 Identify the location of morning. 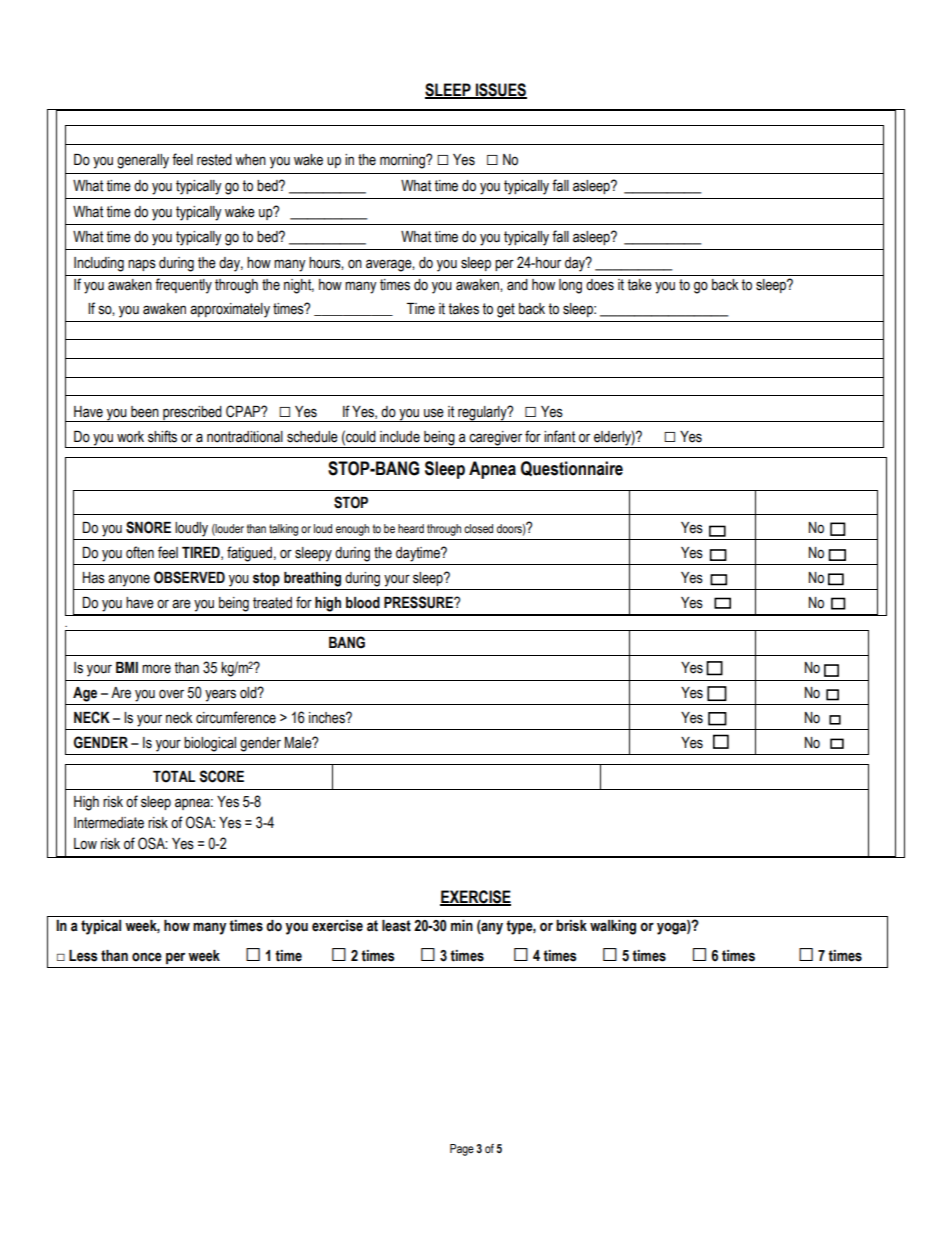
(403, 161).
